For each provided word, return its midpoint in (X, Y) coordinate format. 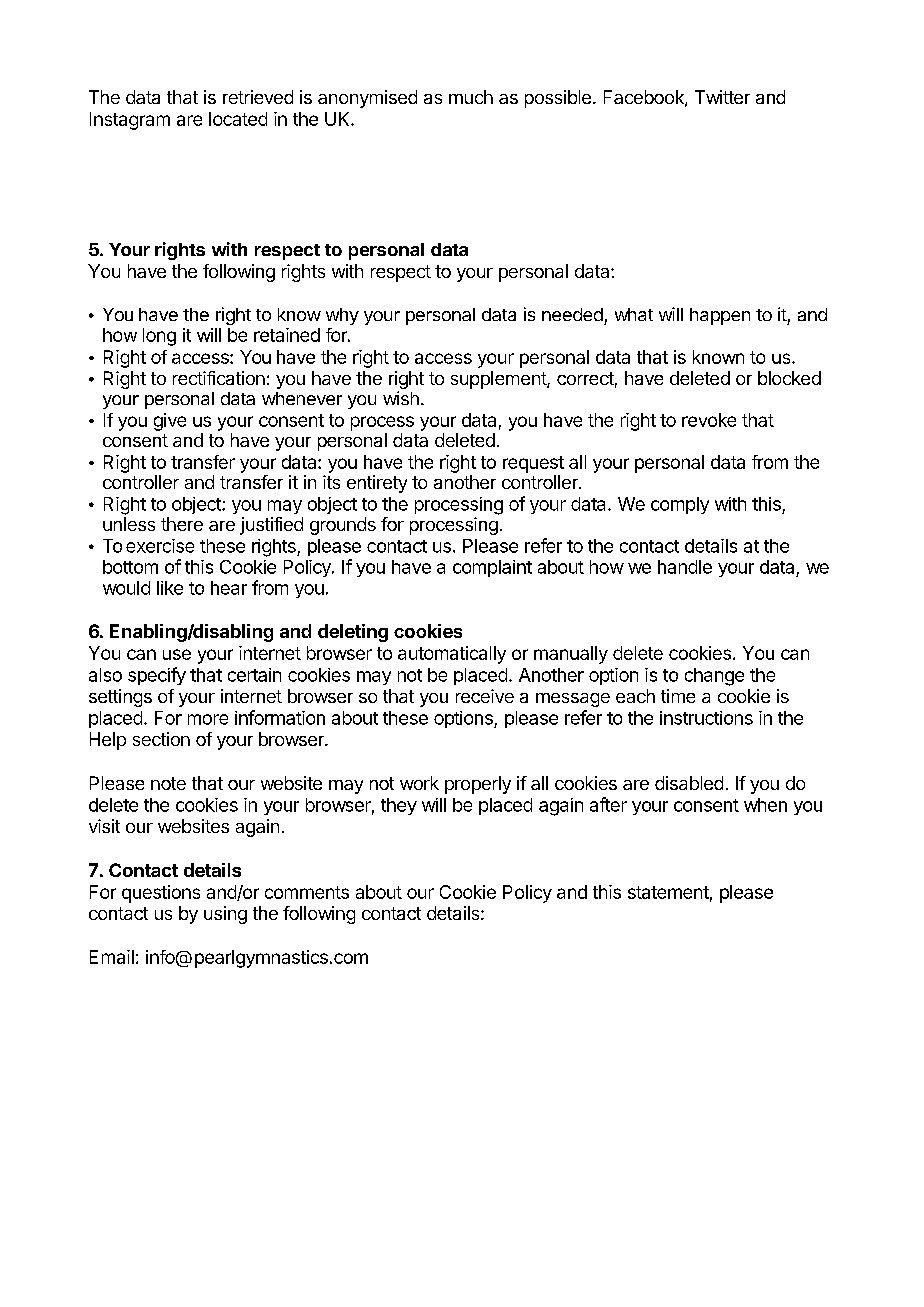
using (225, 915)
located (238, 119)
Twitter (722, 97)
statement (668, 892)
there (182, 524)
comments (307, 892)
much (471, 97)
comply (680, 505)
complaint (492, 568)
